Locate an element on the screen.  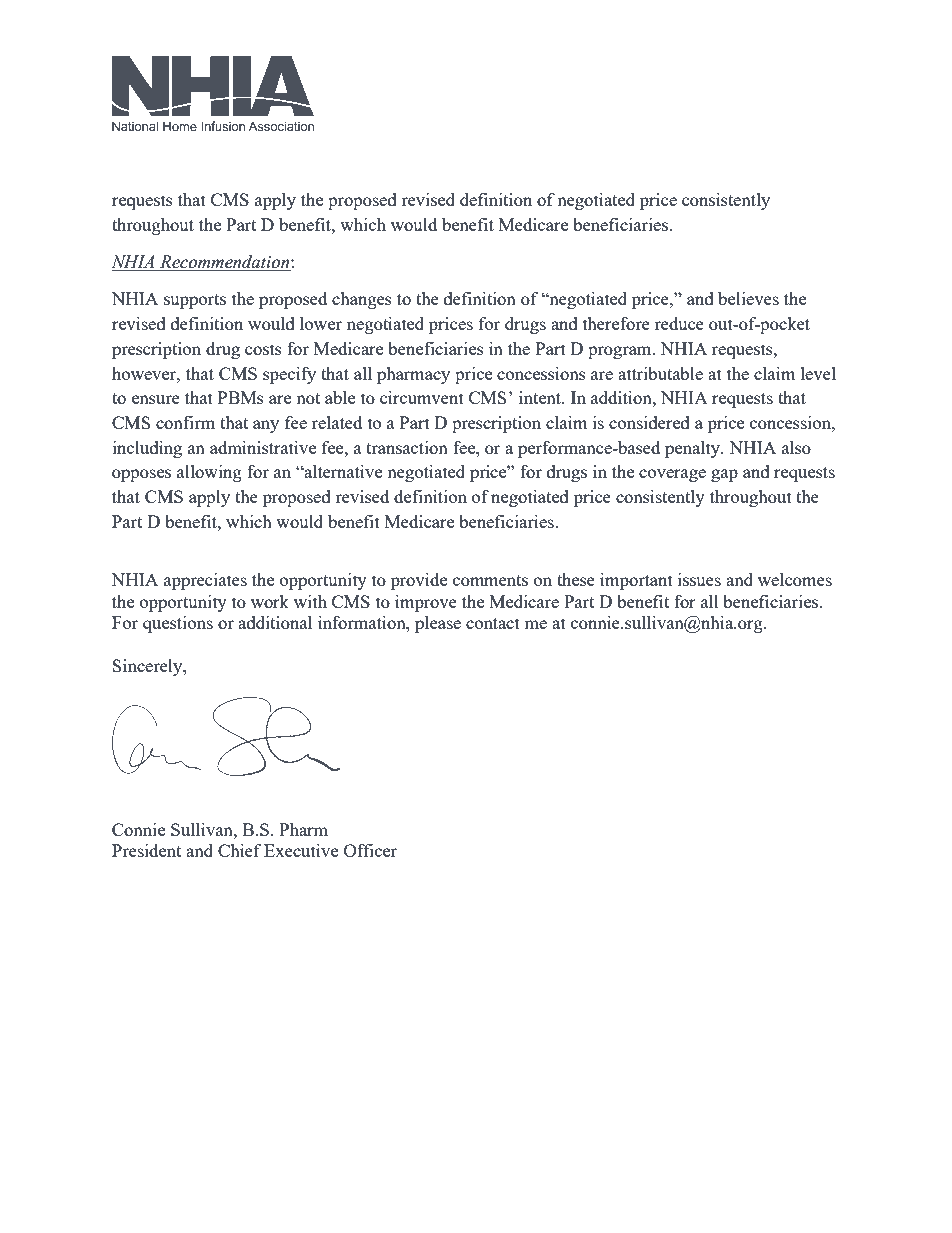
questions is located at coordinates (178, 624).
